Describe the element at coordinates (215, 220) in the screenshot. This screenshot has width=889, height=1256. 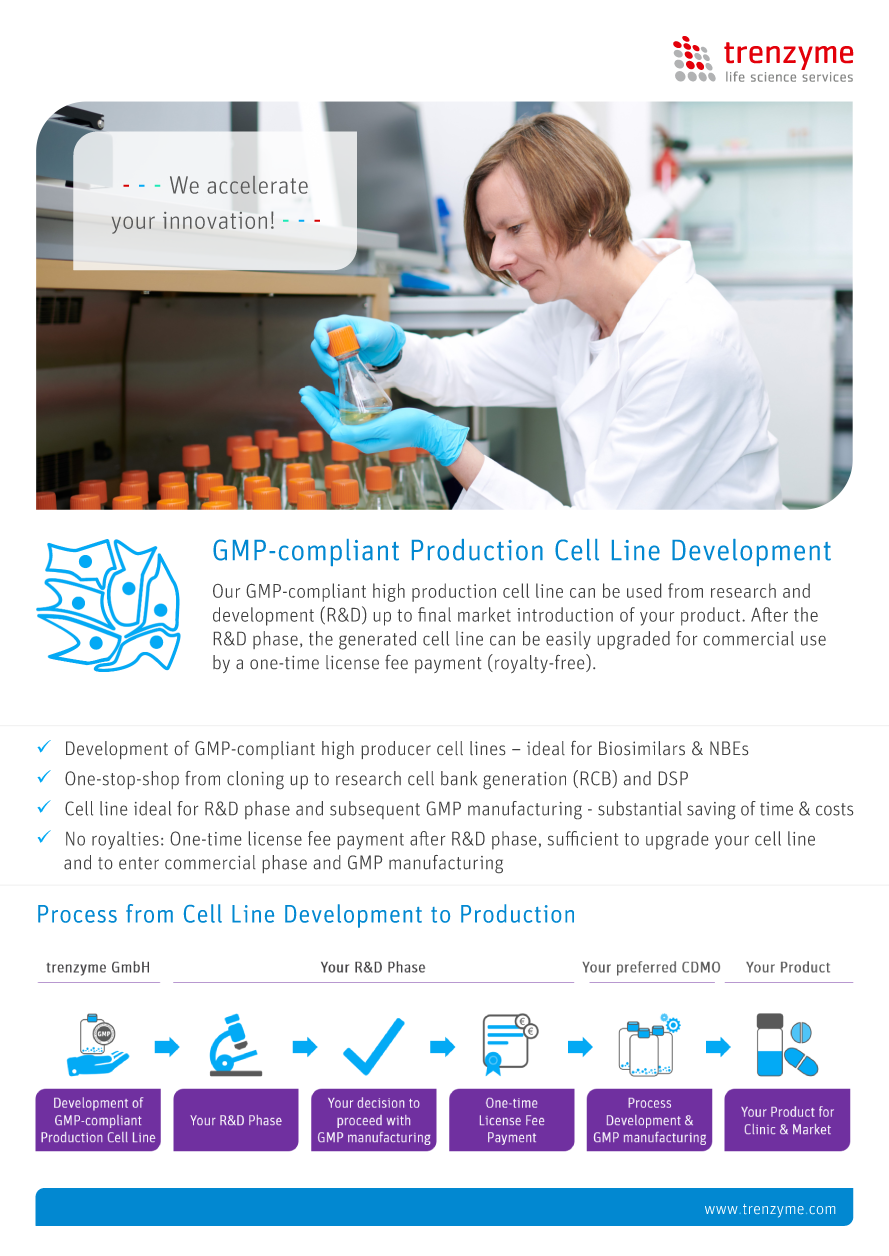
I see `innovation` at that location.
